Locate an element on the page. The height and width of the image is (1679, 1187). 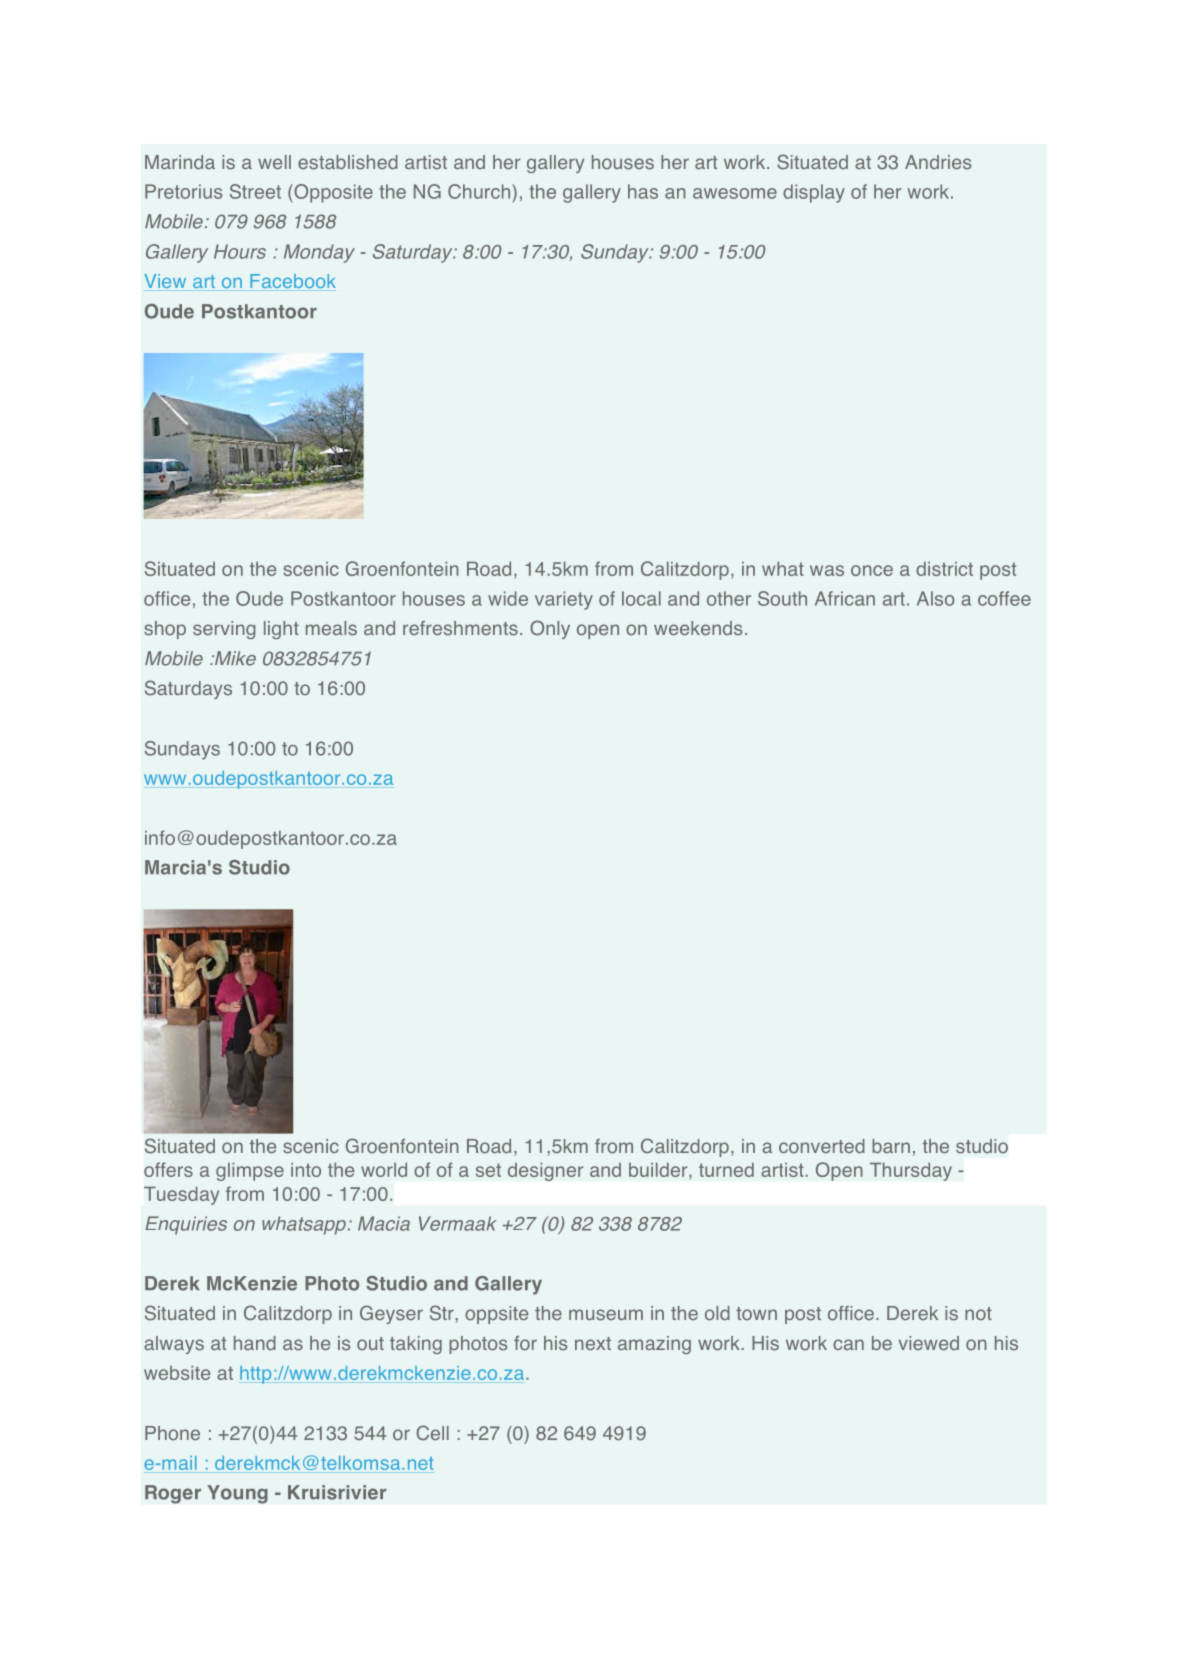
designer is located at coordinates (546, 1171).
